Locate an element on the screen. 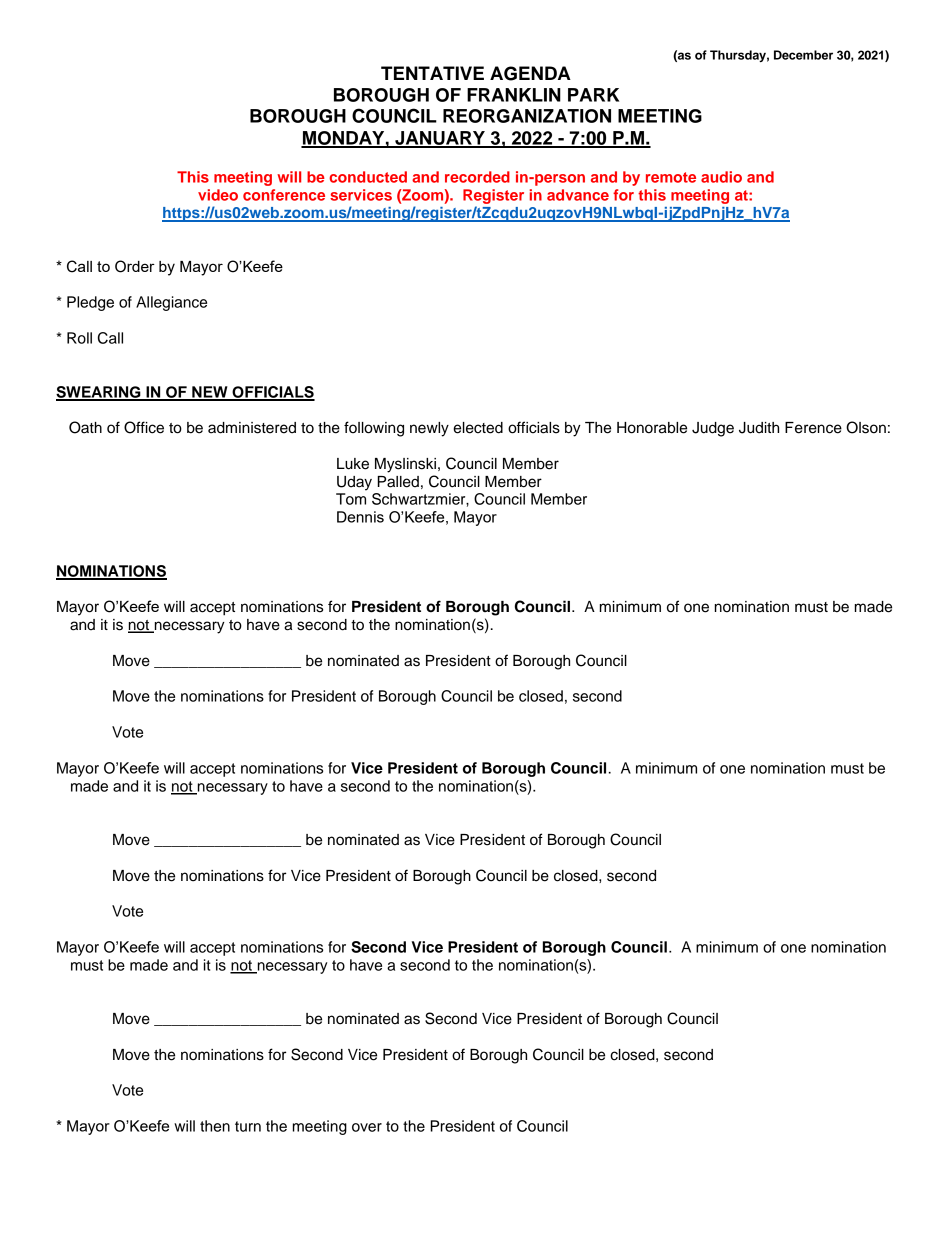  Tom is located at coordinates (351, 499).
